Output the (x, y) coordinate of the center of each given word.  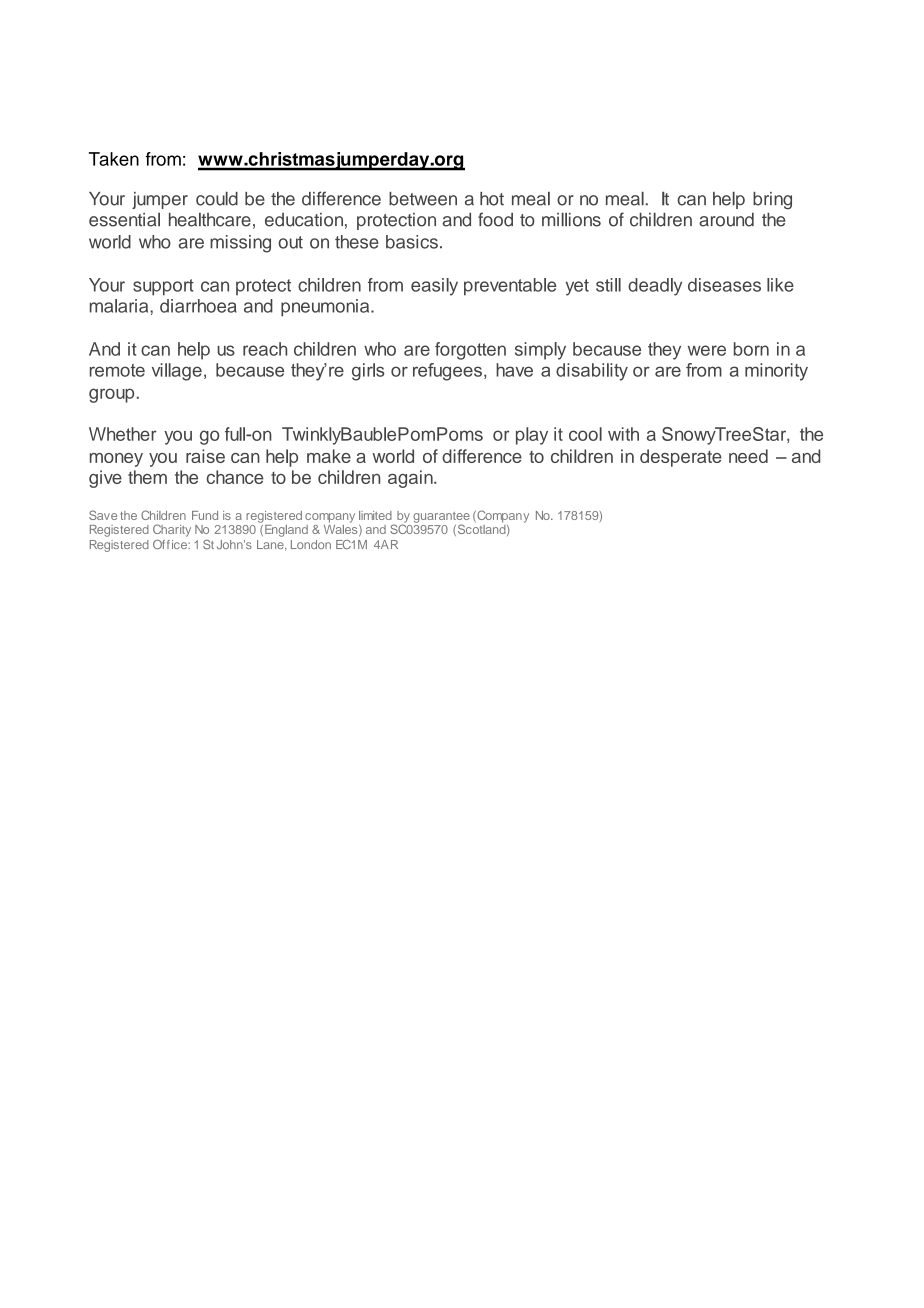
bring (772, 201)
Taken (114, 159)
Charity (172, 530)
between (423, 199)
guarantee (441, 518)
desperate (681, 458)
